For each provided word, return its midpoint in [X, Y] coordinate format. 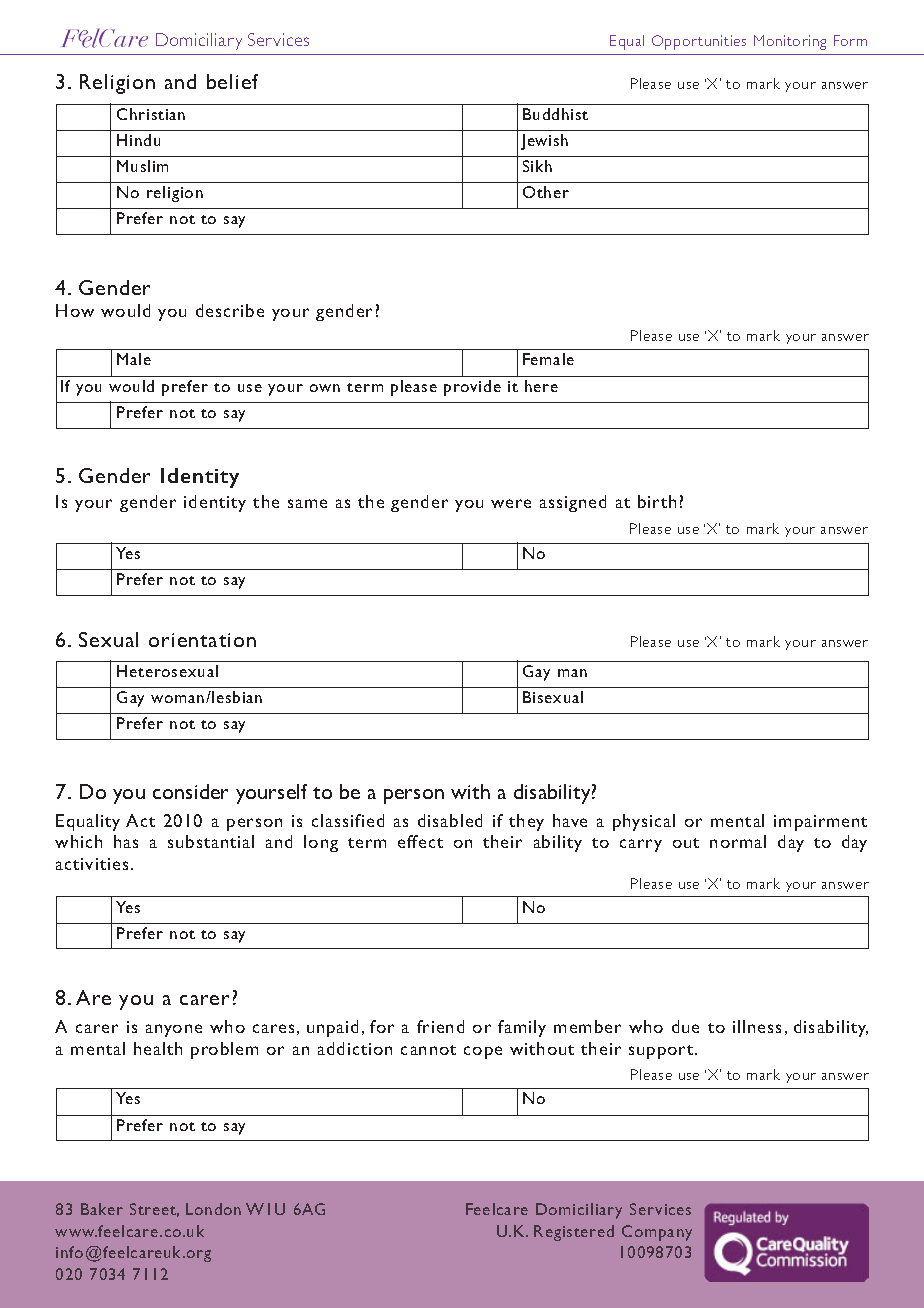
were [511, 503]
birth [657, 501]
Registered [574, 1233]
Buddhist [555, 114]
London [213, 1209]
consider [190, 791]
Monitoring [790, 42]
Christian [151, 114]
